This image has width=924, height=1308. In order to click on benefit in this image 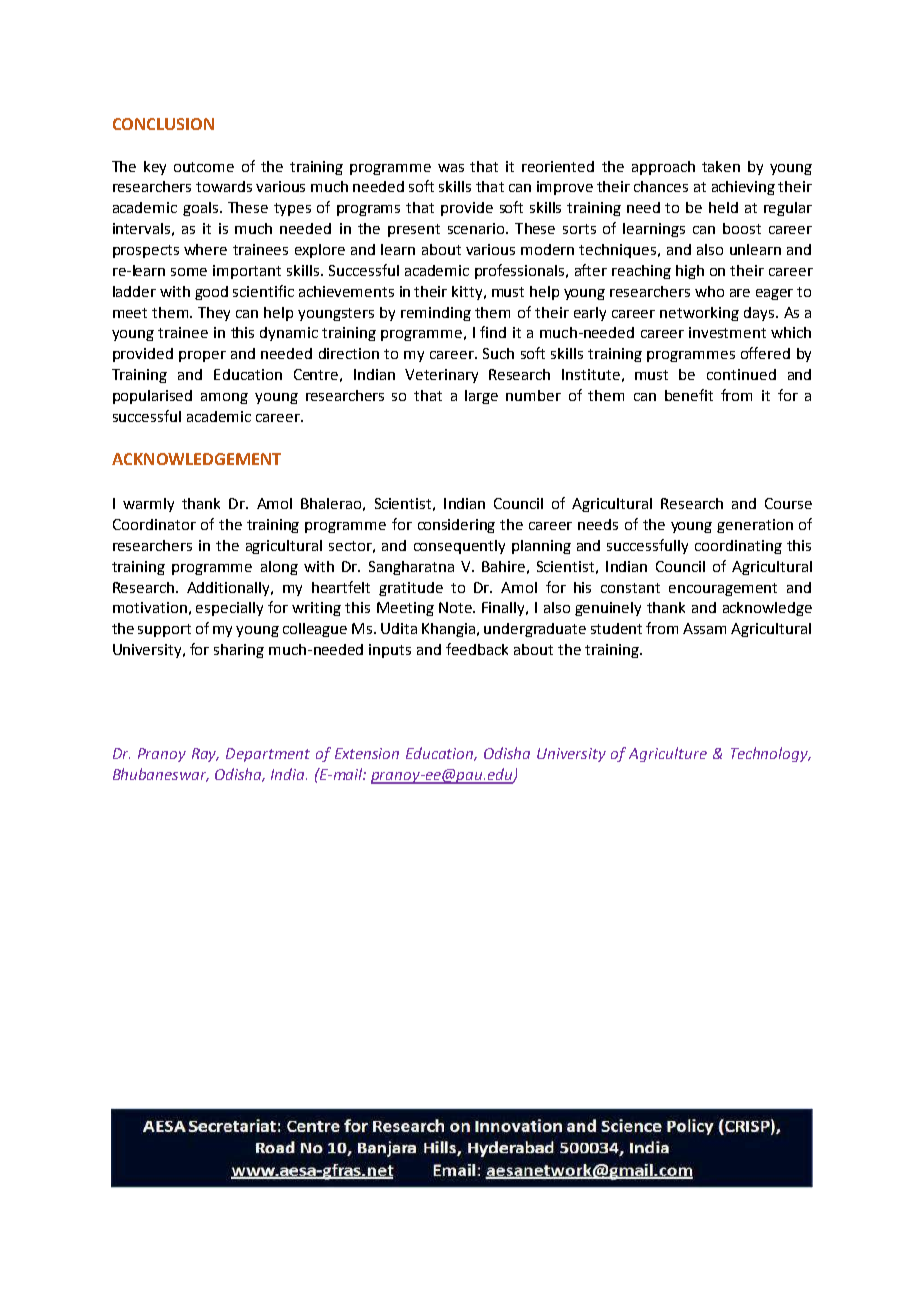, I will do `click(689, 395)`.
